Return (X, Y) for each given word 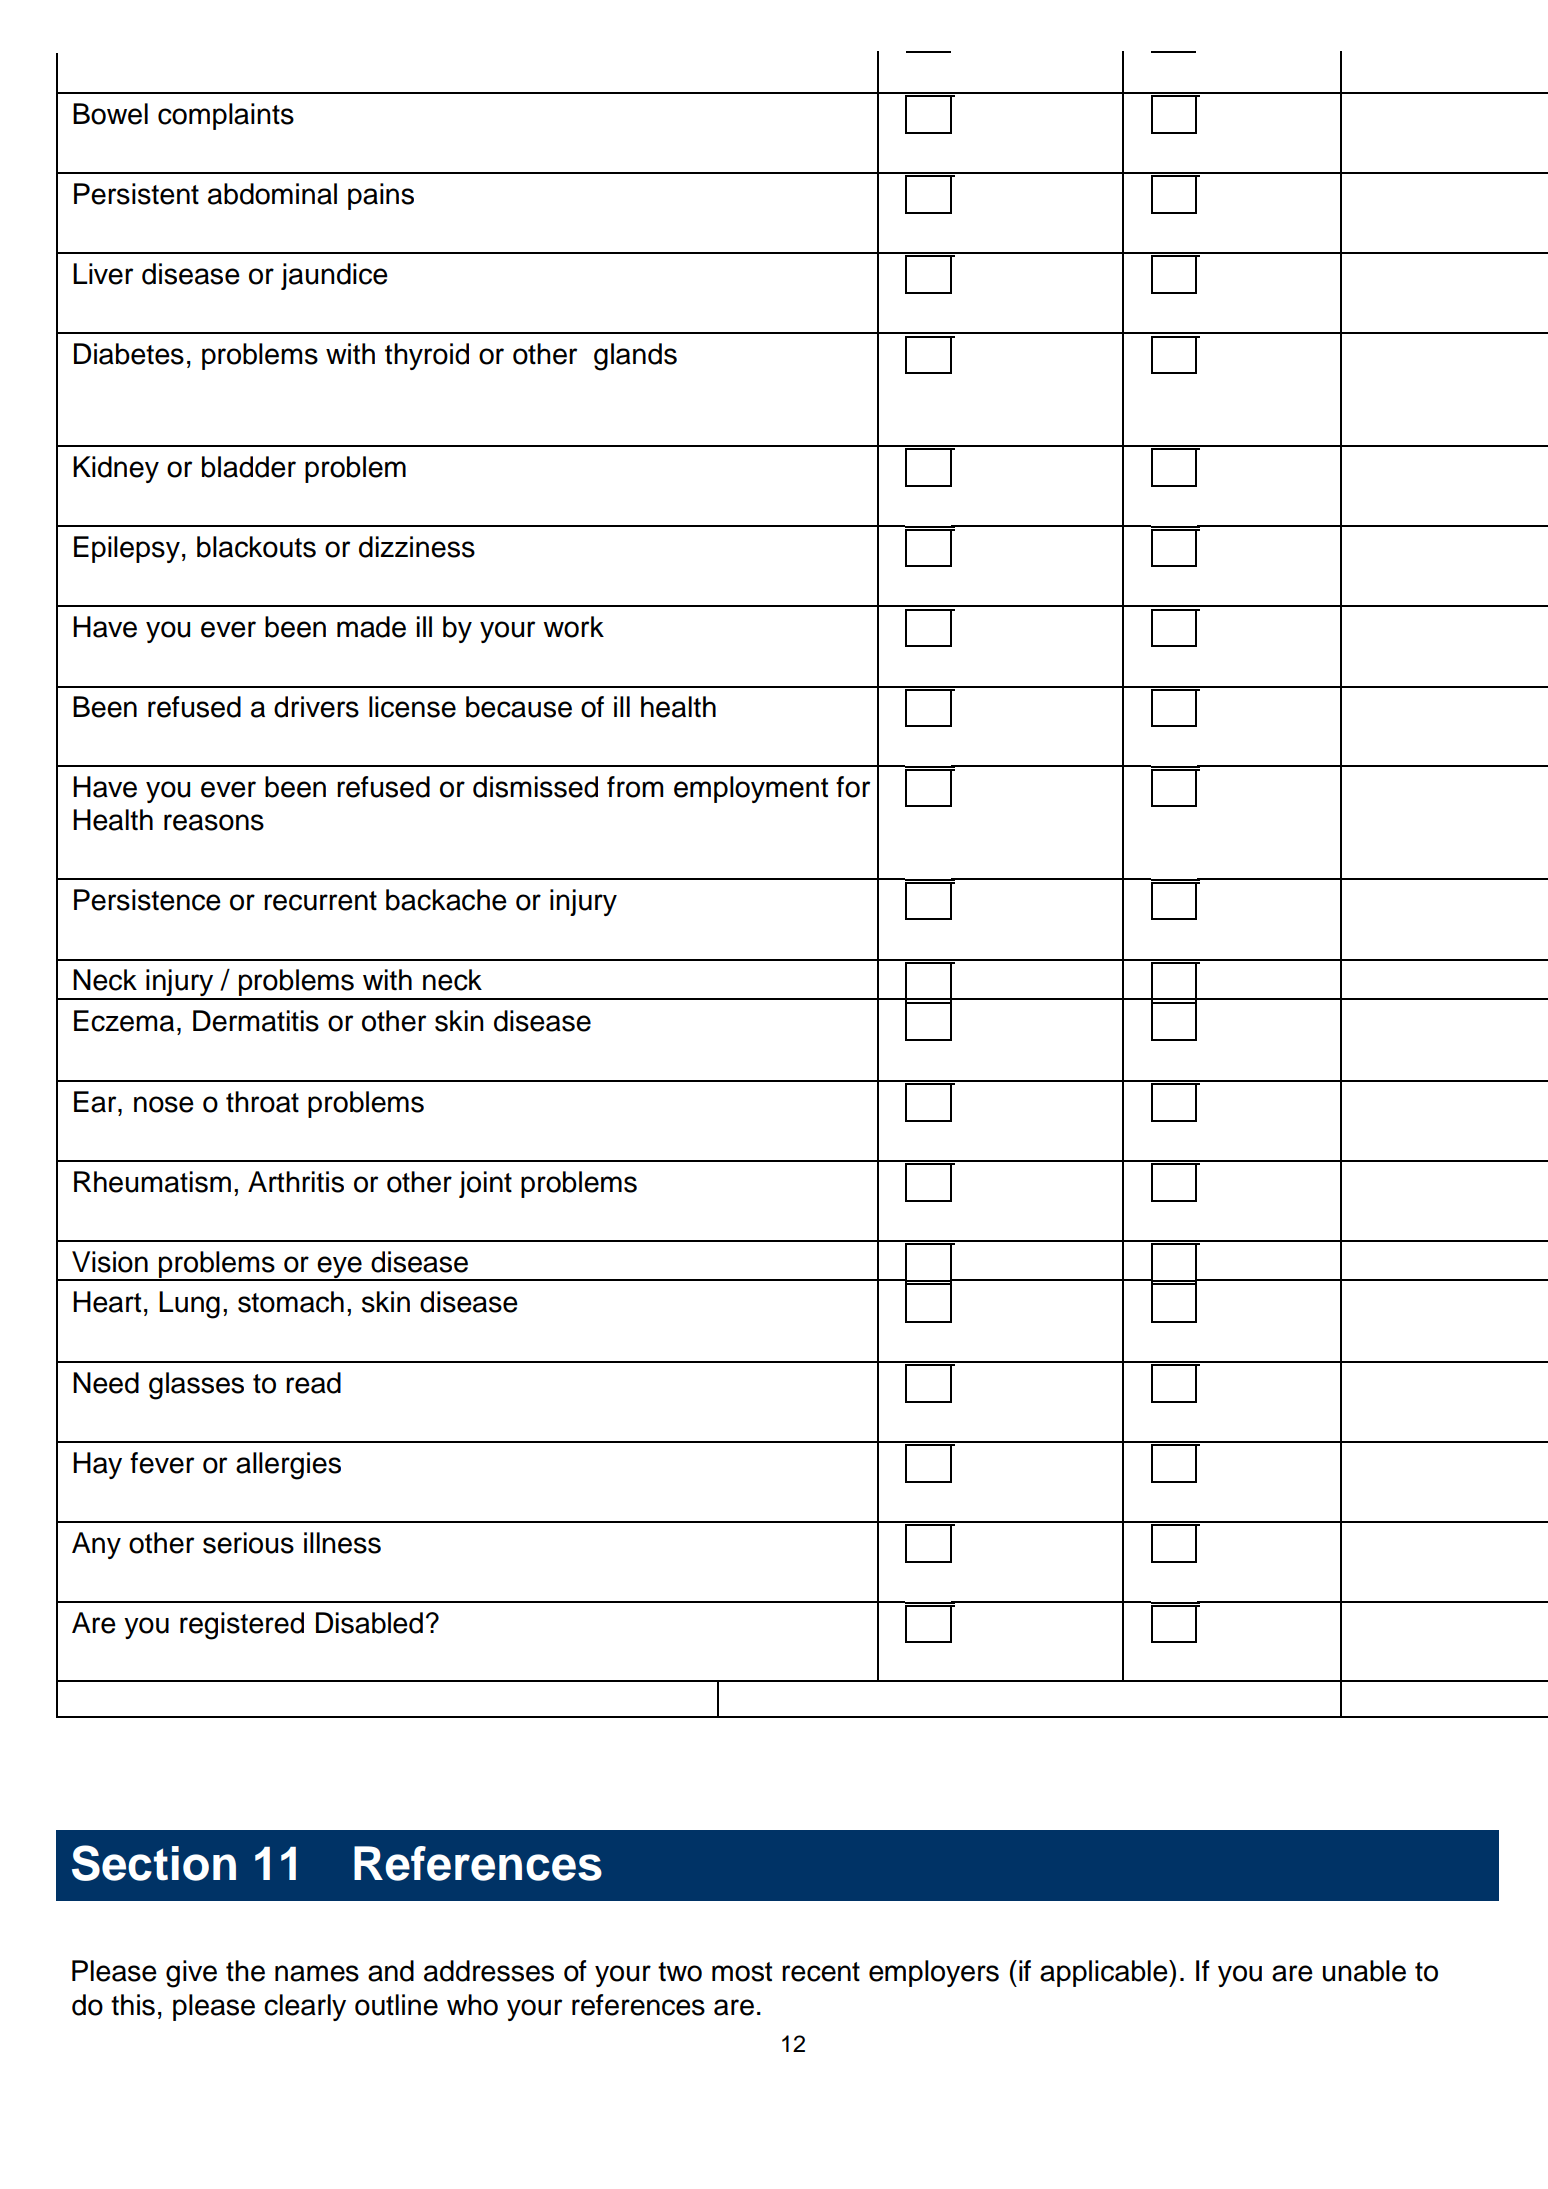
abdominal (272, 194)
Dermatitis (256, 1021)
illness (342, 1543)
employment (751, 789)
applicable (1105, 1973)
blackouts (256, 547)
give (191, 1974)
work (573, 627)
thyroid (427, 356)
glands (635, 357)
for (853, 787)
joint (485, 1184)
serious (248, 1543)
